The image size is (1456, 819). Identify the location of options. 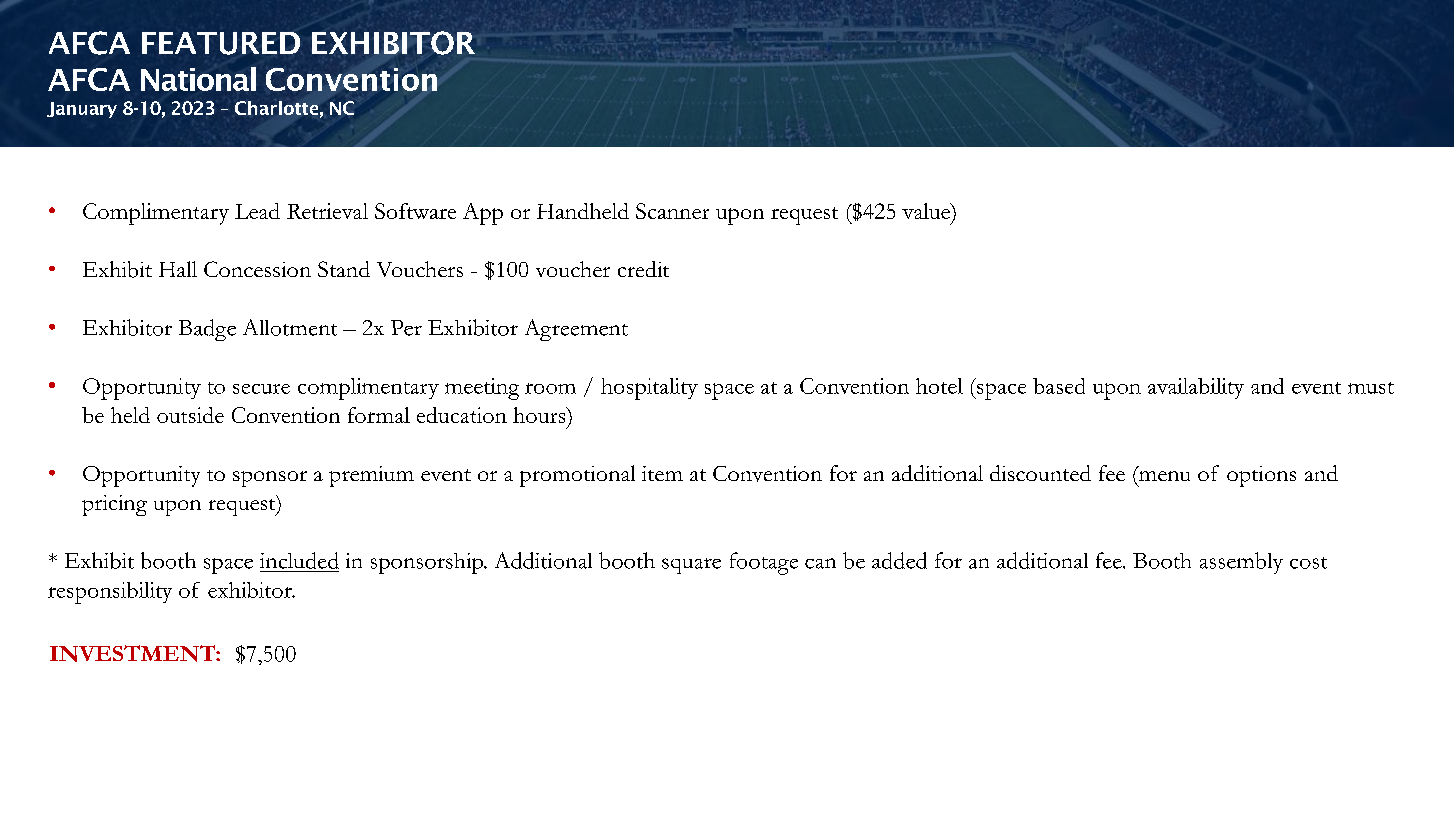
(1261, 476).
